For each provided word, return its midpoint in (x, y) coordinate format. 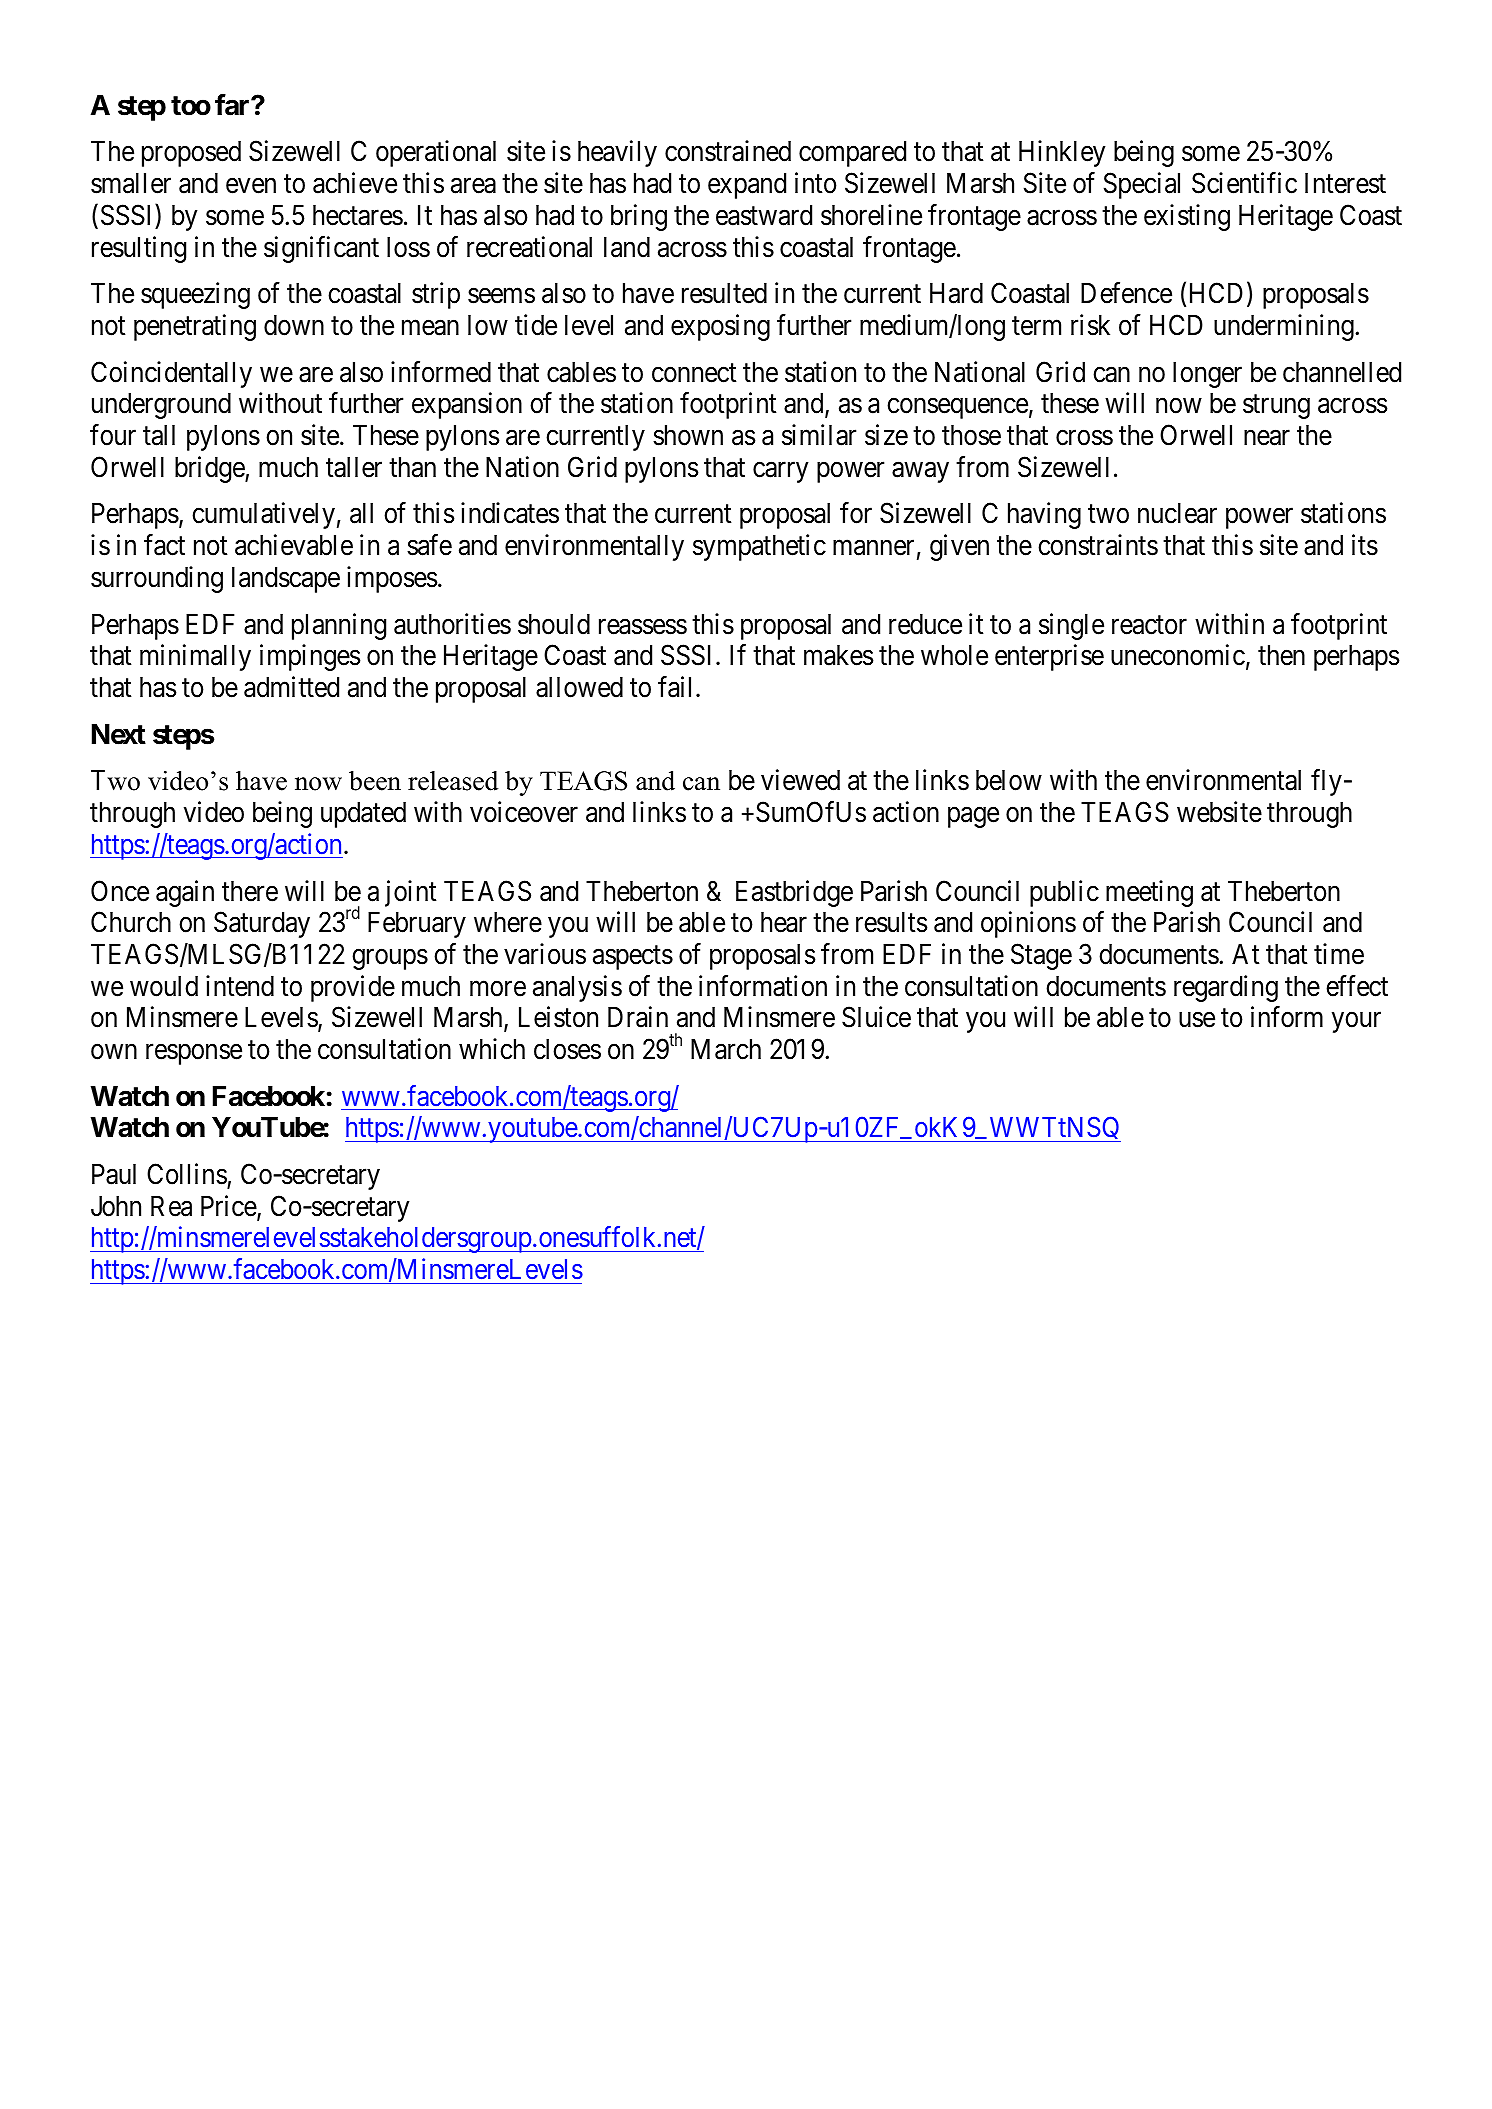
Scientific (1244, 183)
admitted (291, 687)
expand (747, 186)
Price (229, 1207)
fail (677, 687)
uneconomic (1178, 655)
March (726, 1049)
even (251, 186)
